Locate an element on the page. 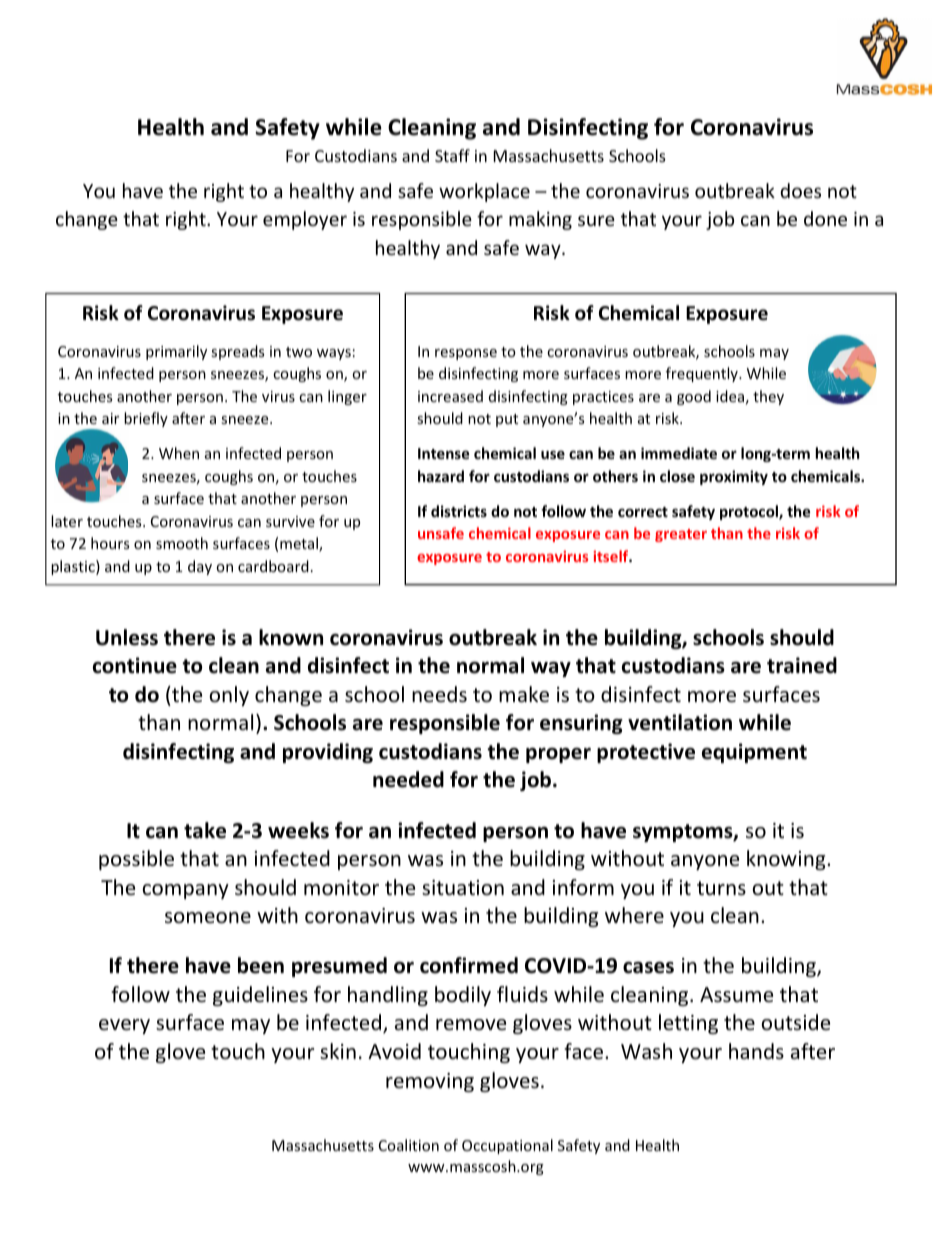  When is located at coordinates (179, 453).
